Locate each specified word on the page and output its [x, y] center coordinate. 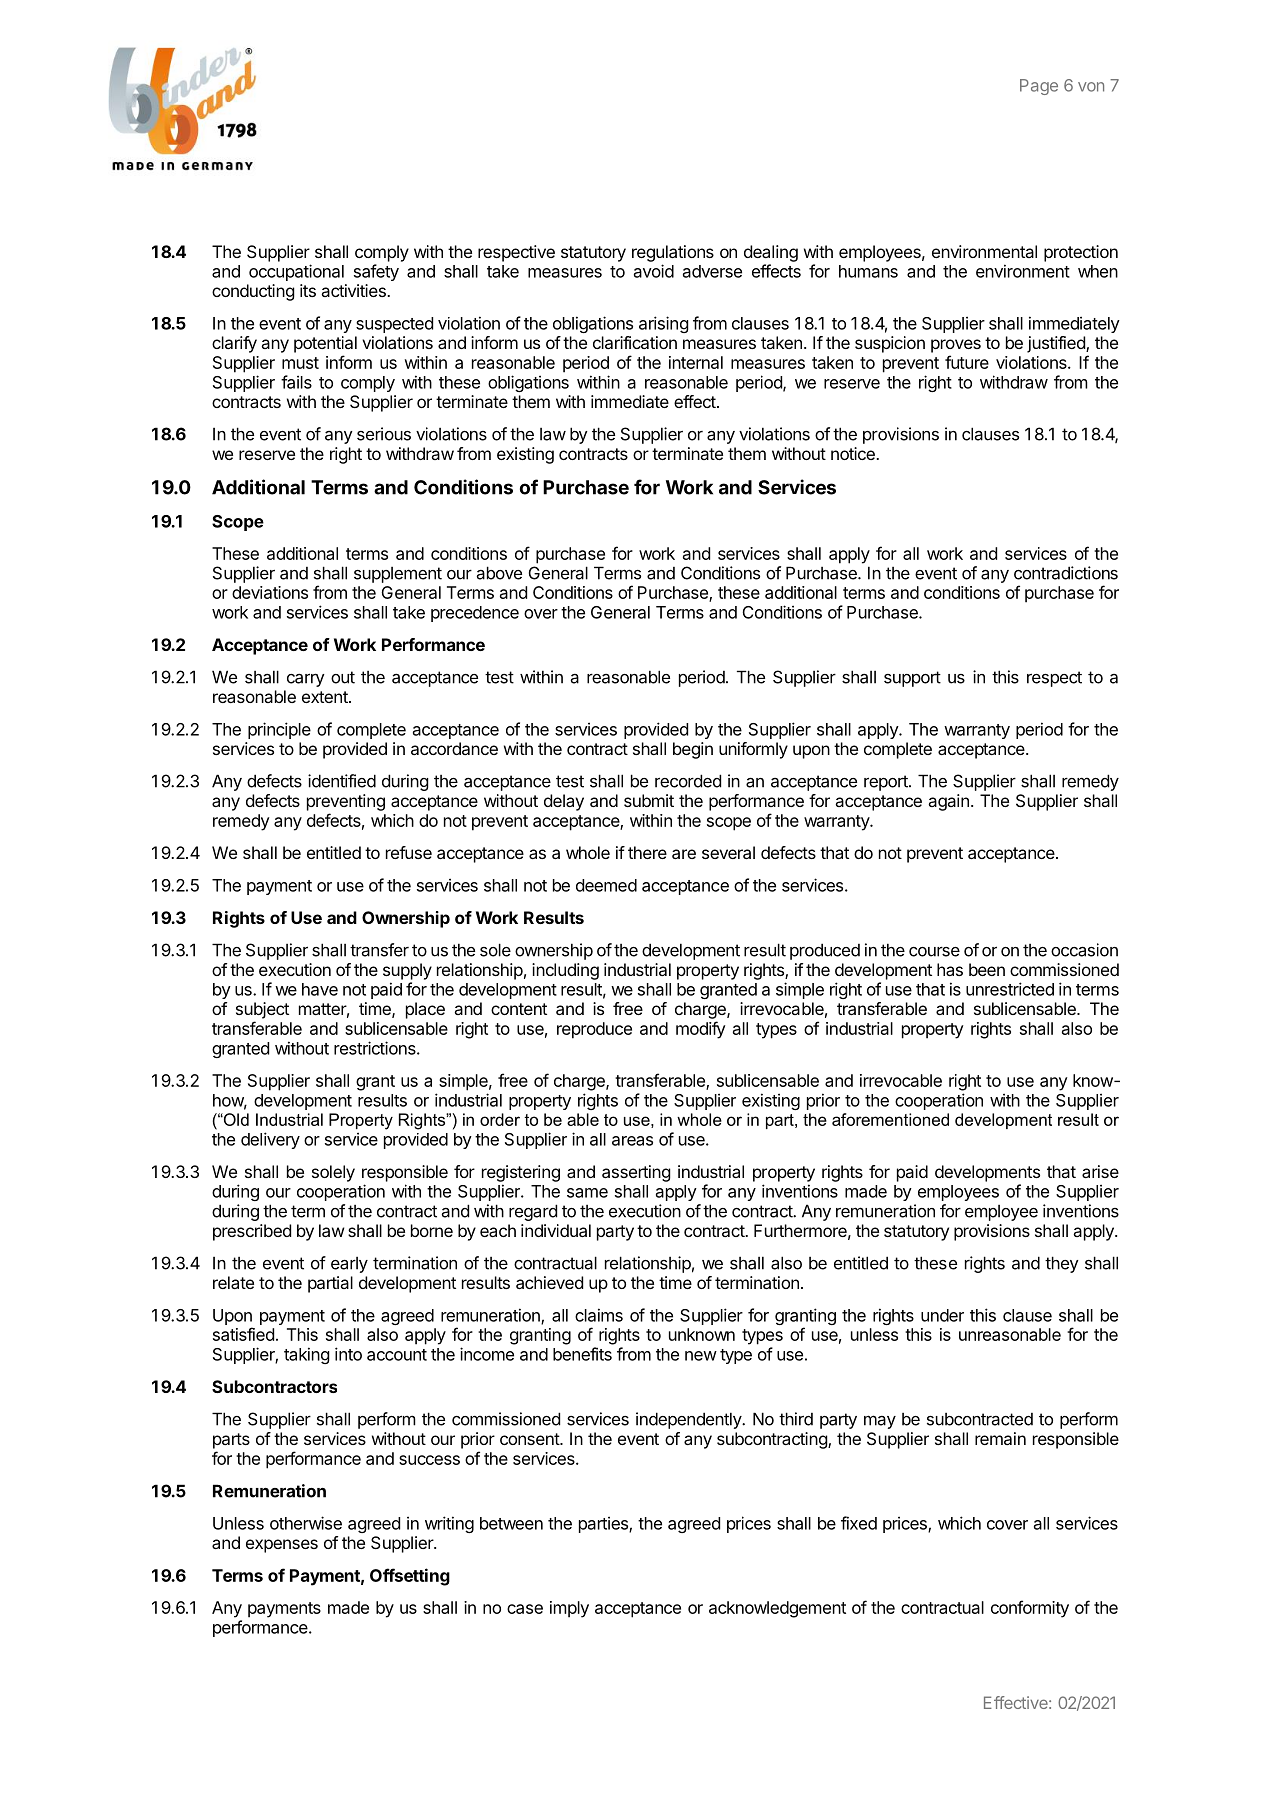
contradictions [1066, 573]
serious [384, 434]
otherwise [306, 1523]
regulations [673, 253]
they [1062, 1264]
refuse [409, 852]
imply [569, 1609]
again [948, 802]
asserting [636, 1173]
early [349, 1265]
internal [696, 362]
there [647, 852]
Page [1039, 87]
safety [376, 272]
